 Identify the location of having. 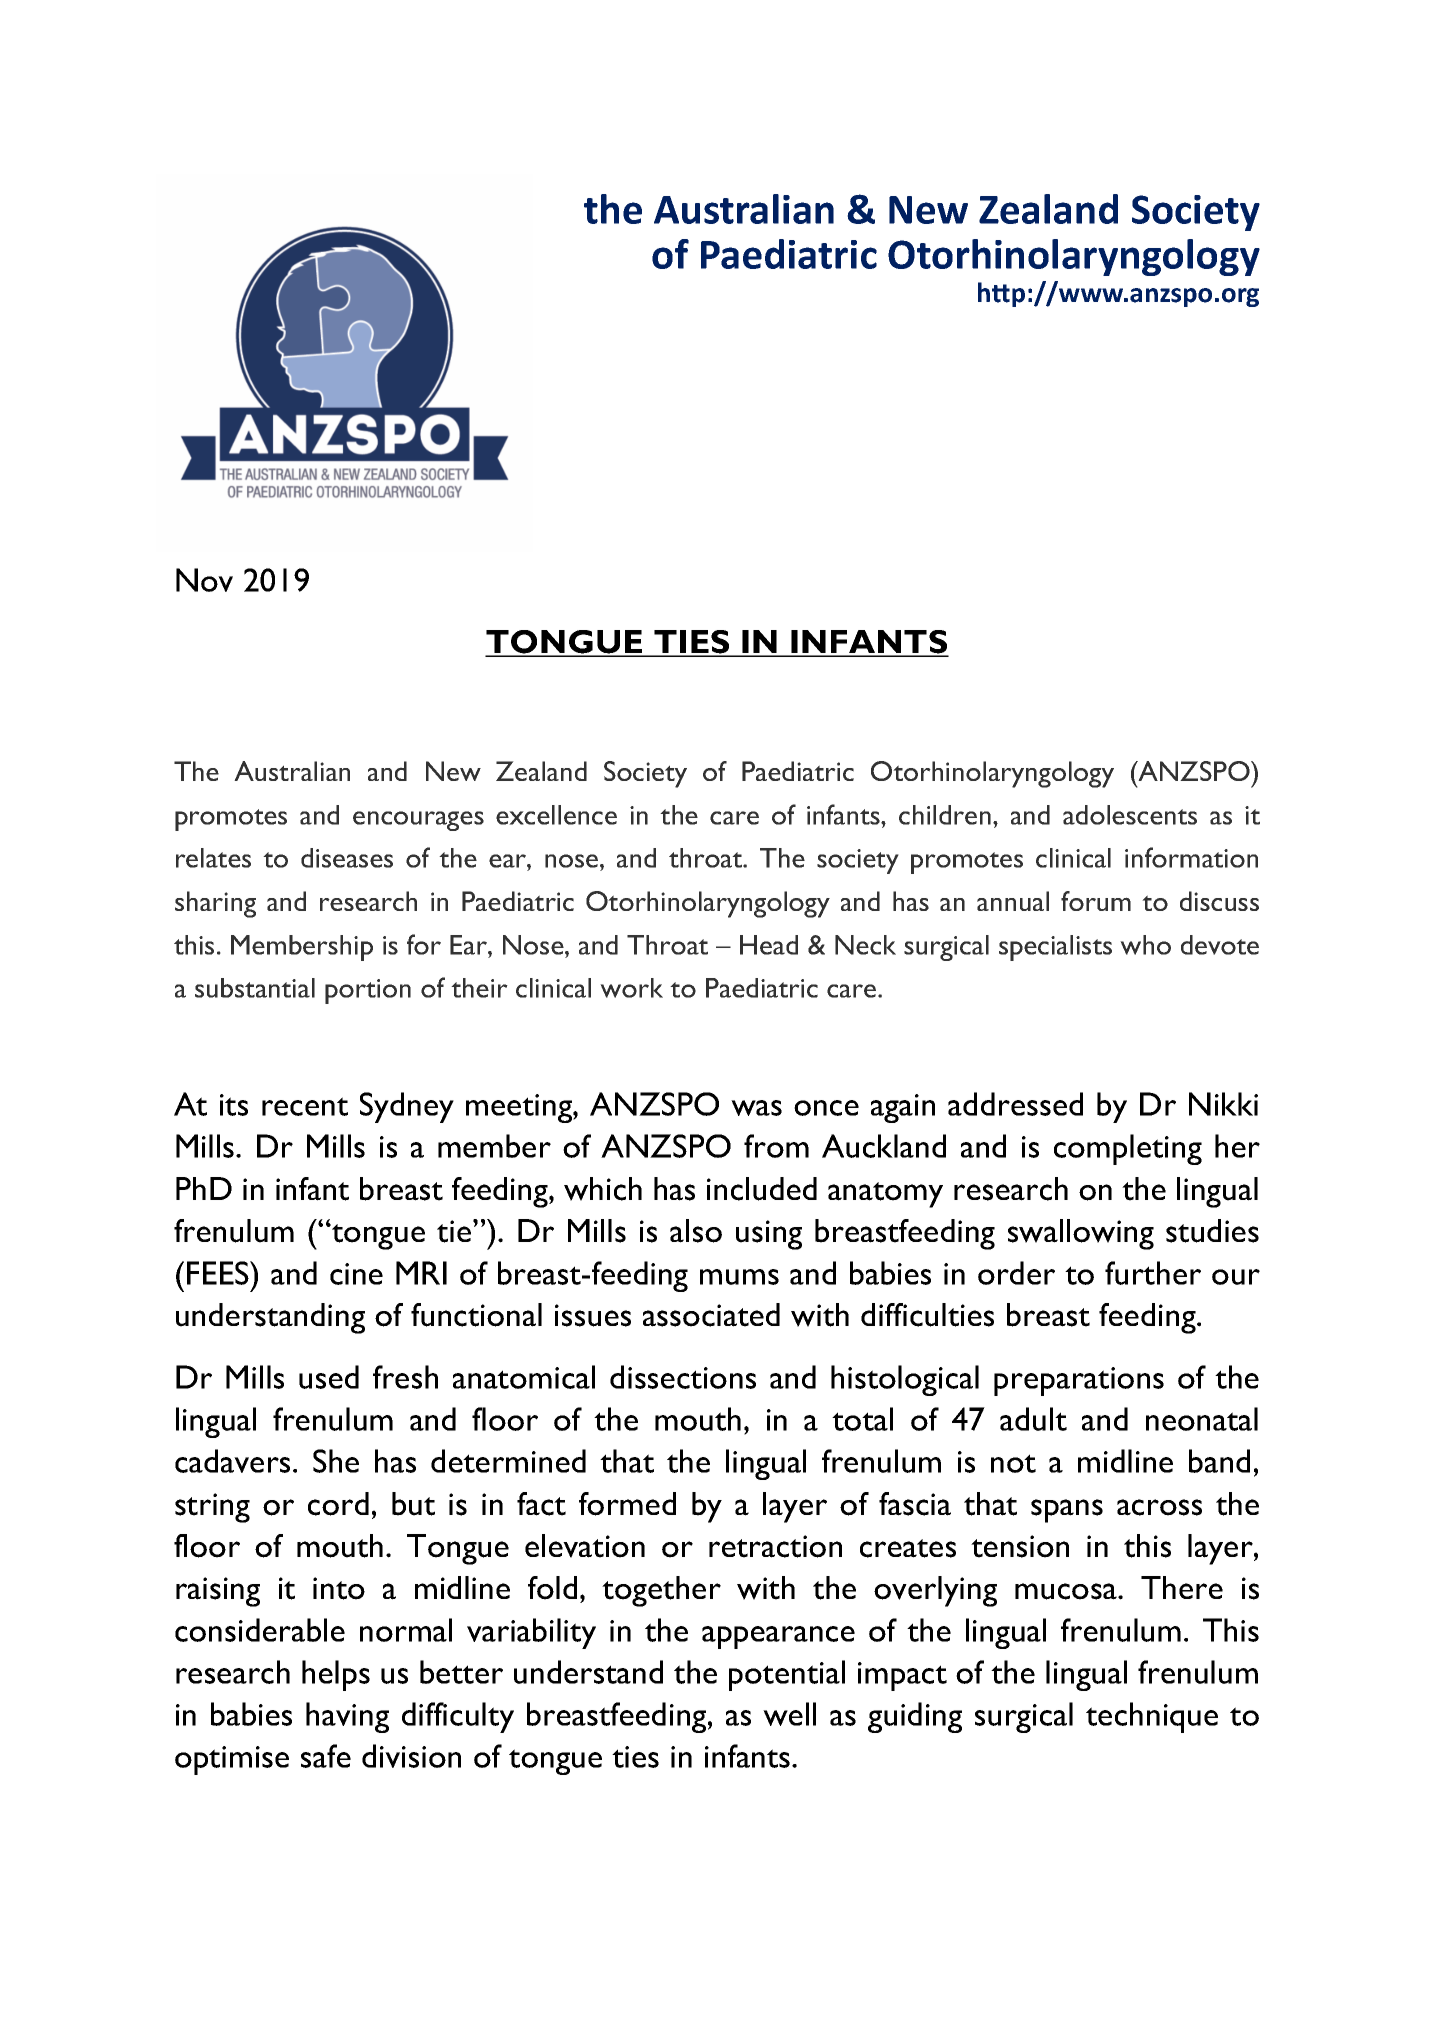
(347, 1717).
